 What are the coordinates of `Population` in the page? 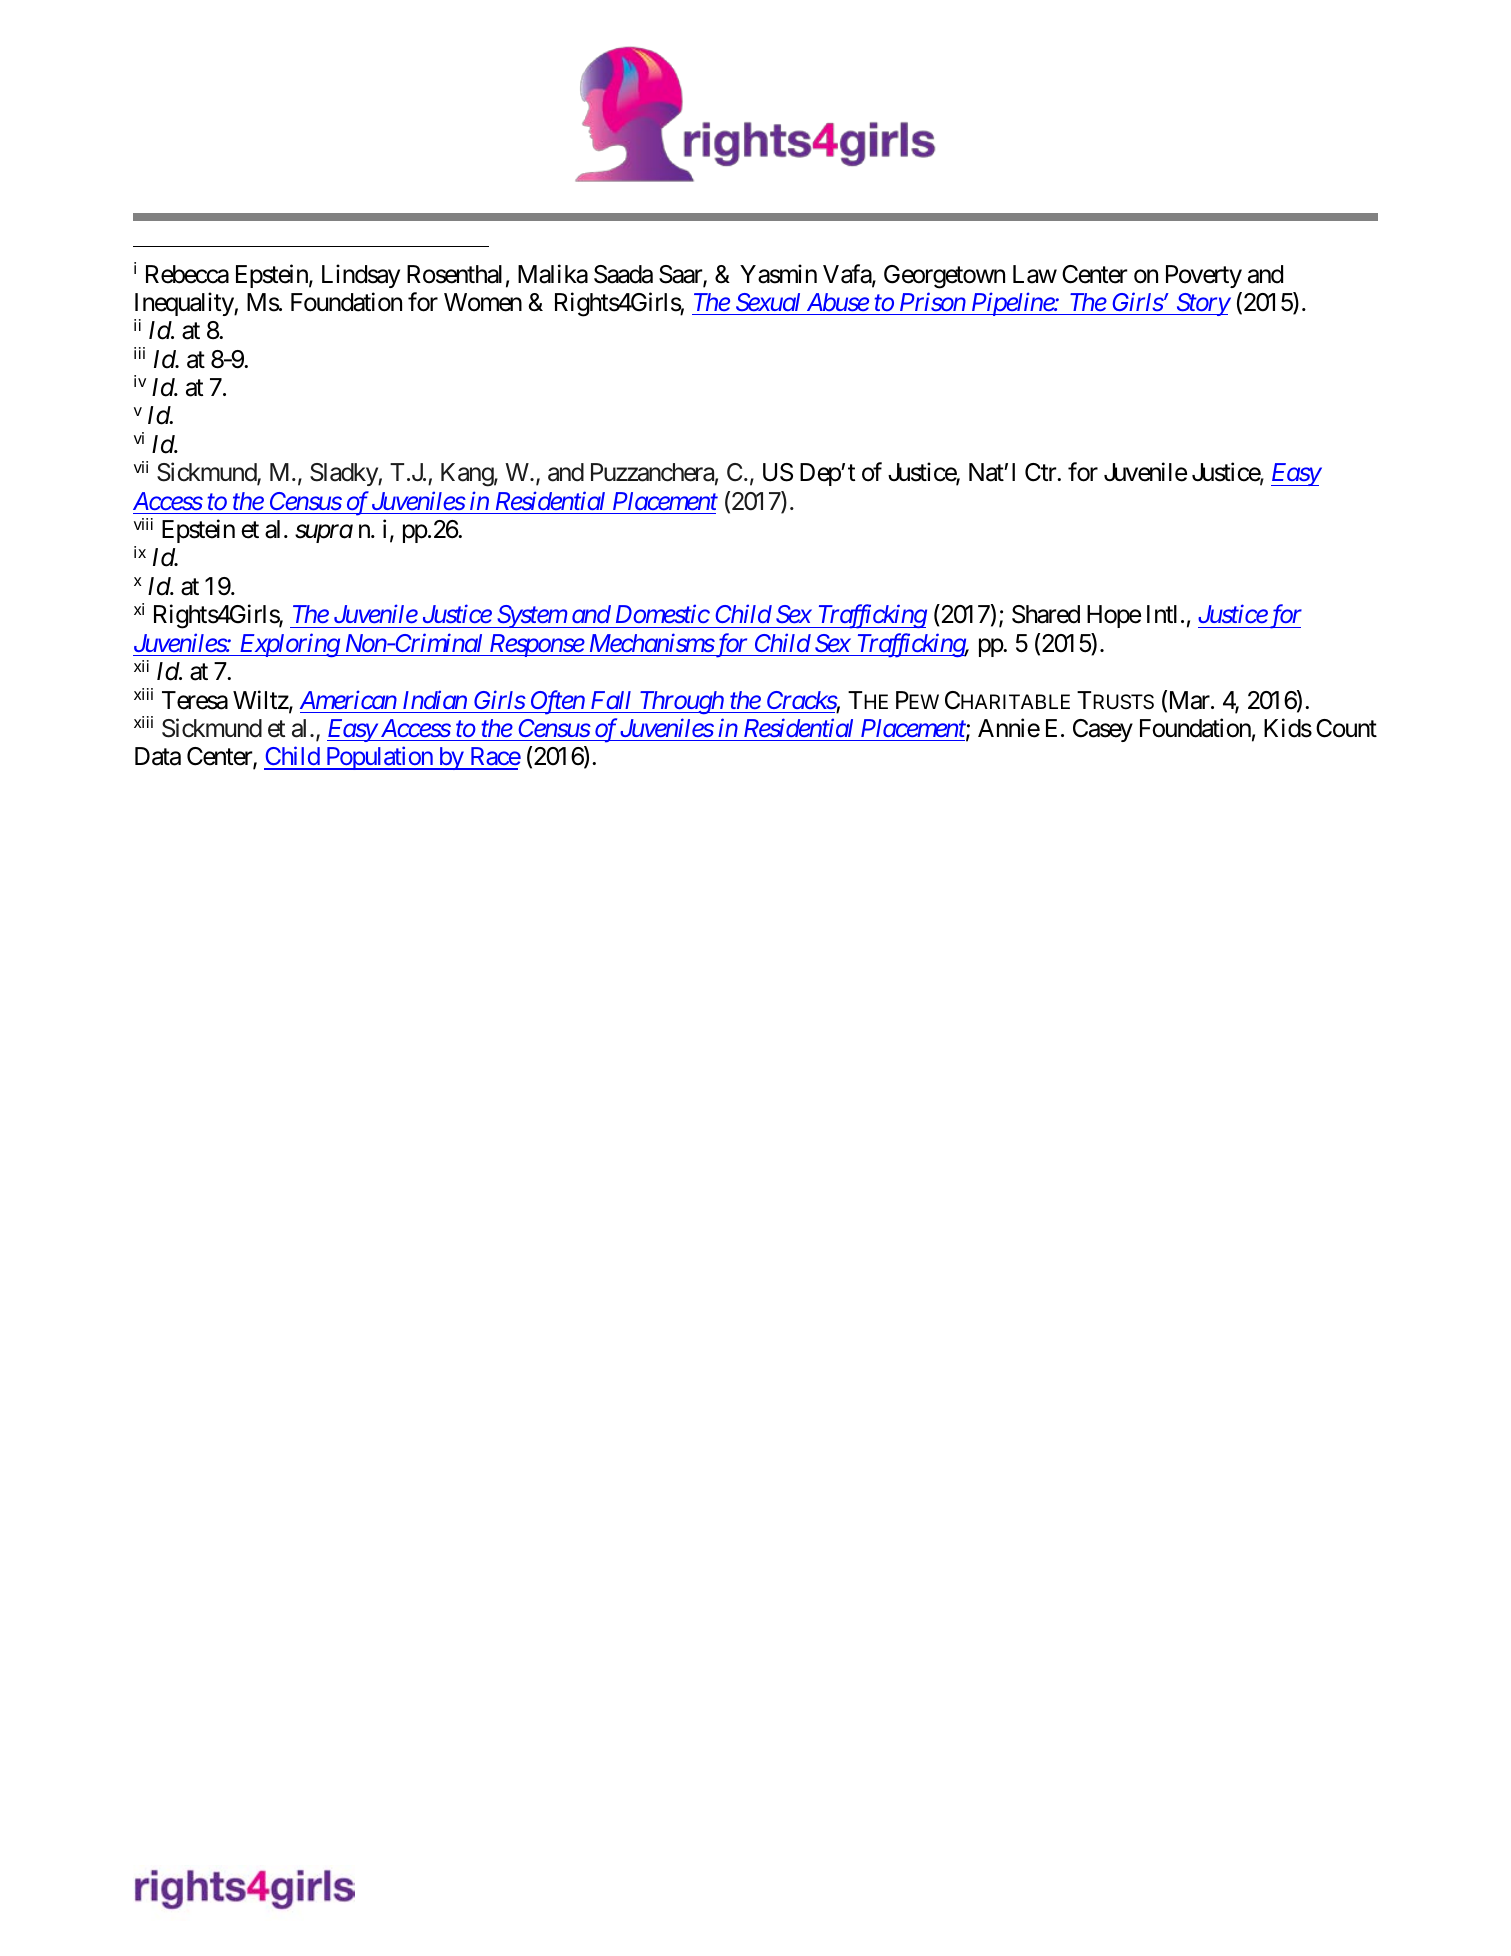 It's located at (379, 758).
